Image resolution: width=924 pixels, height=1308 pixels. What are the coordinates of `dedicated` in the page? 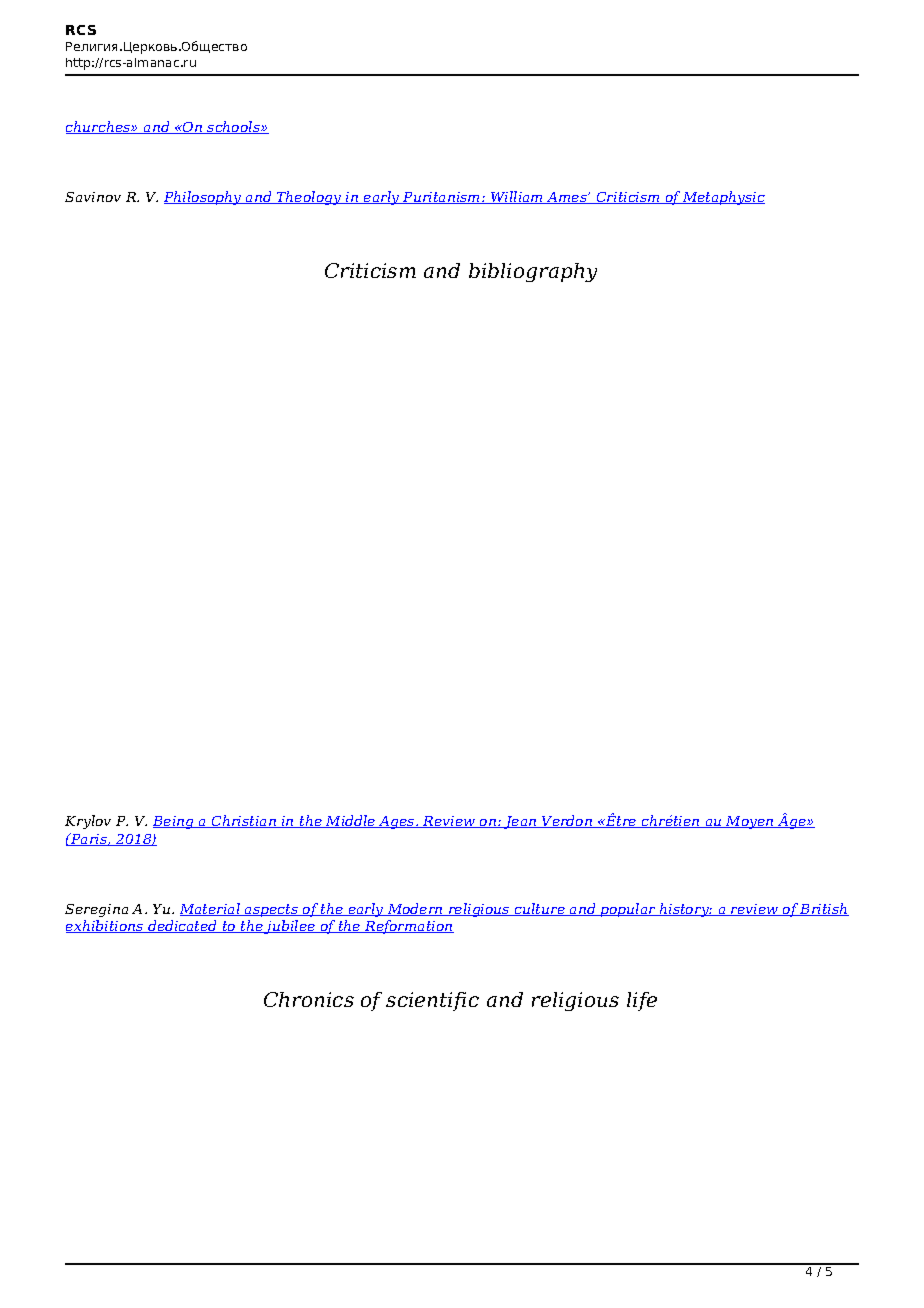 It's located at (183, 926).
